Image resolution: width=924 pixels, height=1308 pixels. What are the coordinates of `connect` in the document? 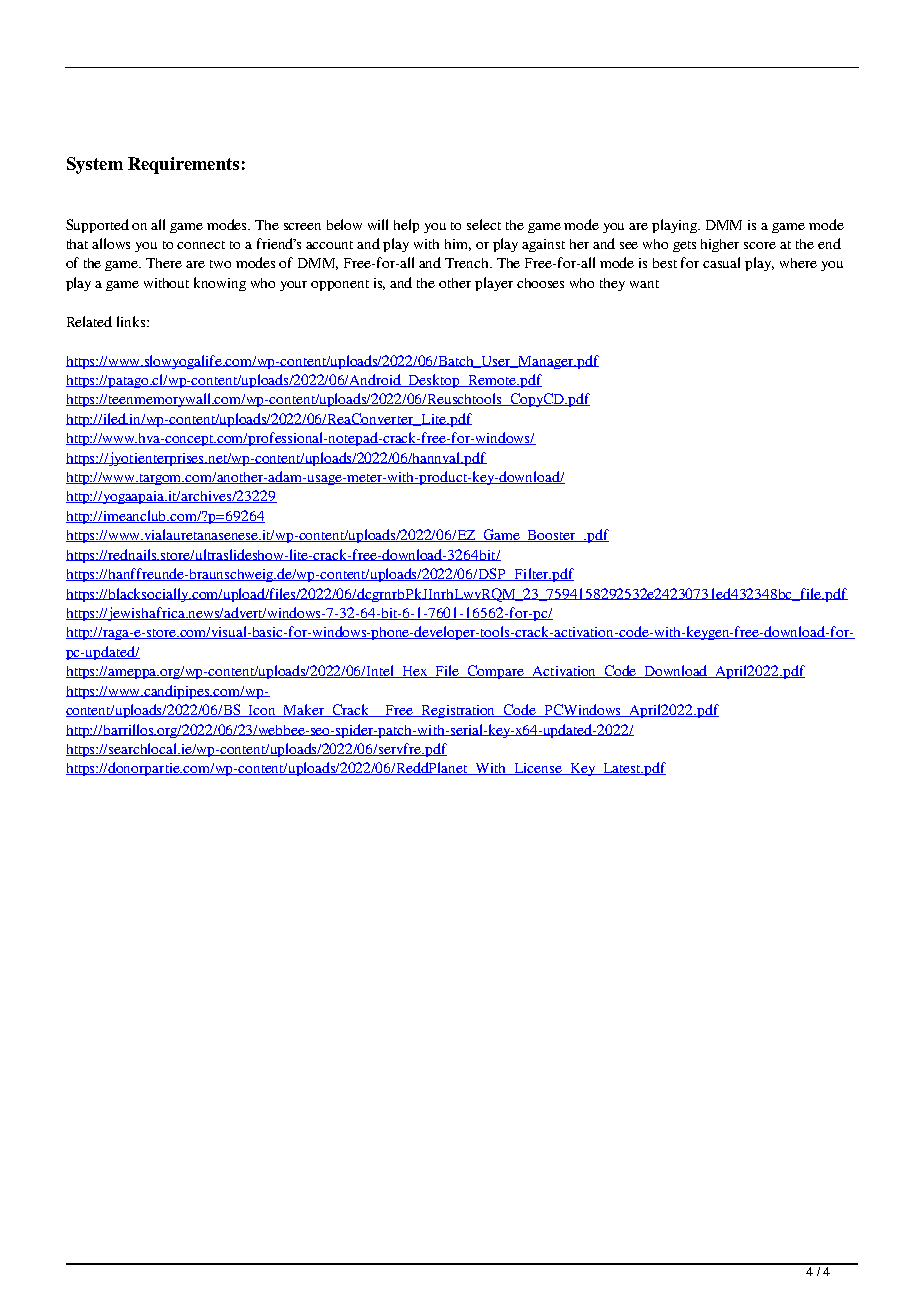 It's located at (201, 245).
